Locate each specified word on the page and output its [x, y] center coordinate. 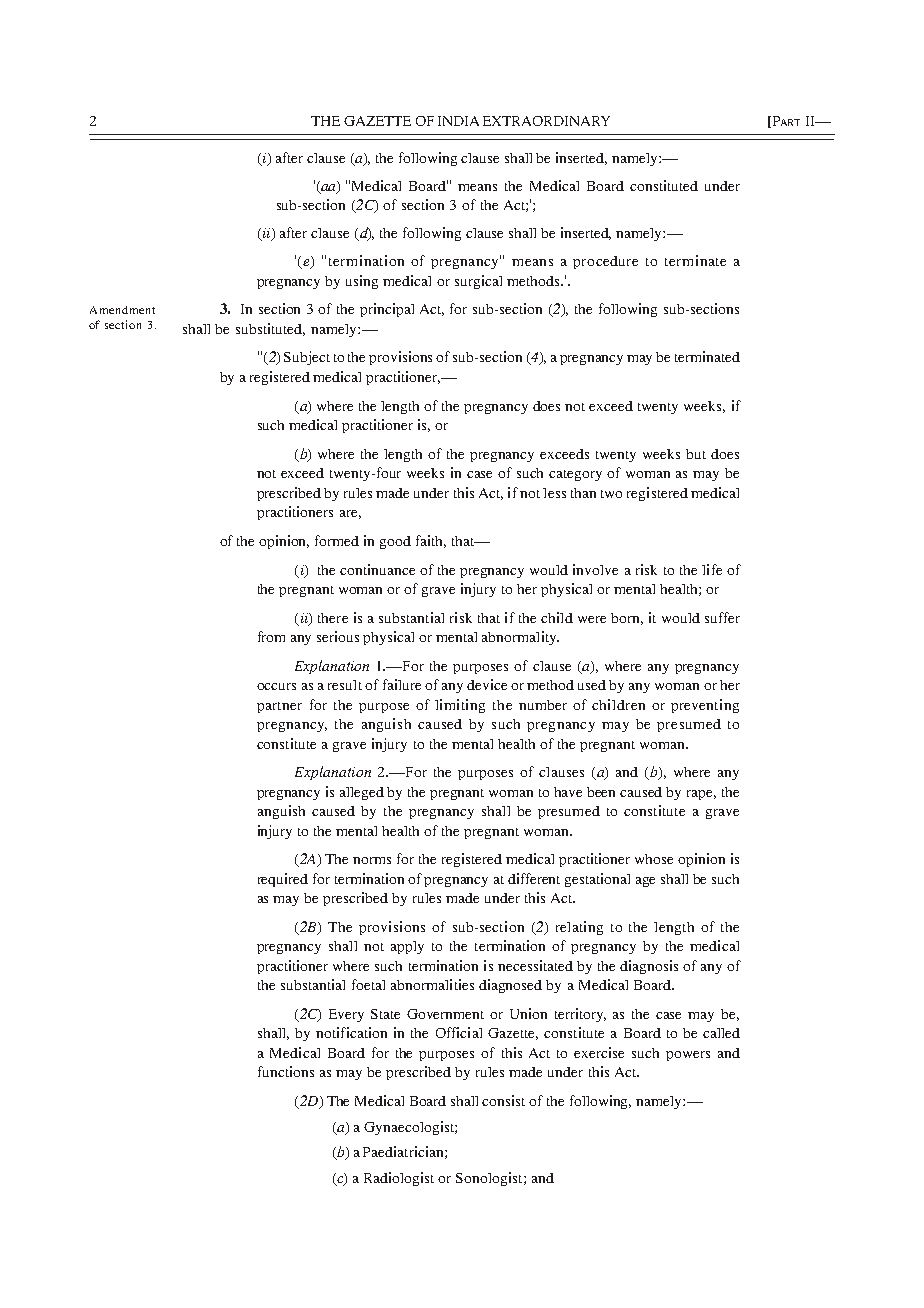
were [592, 619]
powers [688, 1056]
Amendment [122, 310]
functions [286, 1071]
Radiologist [399, 1179]
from [271, 636]
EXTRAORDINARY [546, 121]
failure [402, 684]
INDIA [458, 121]
